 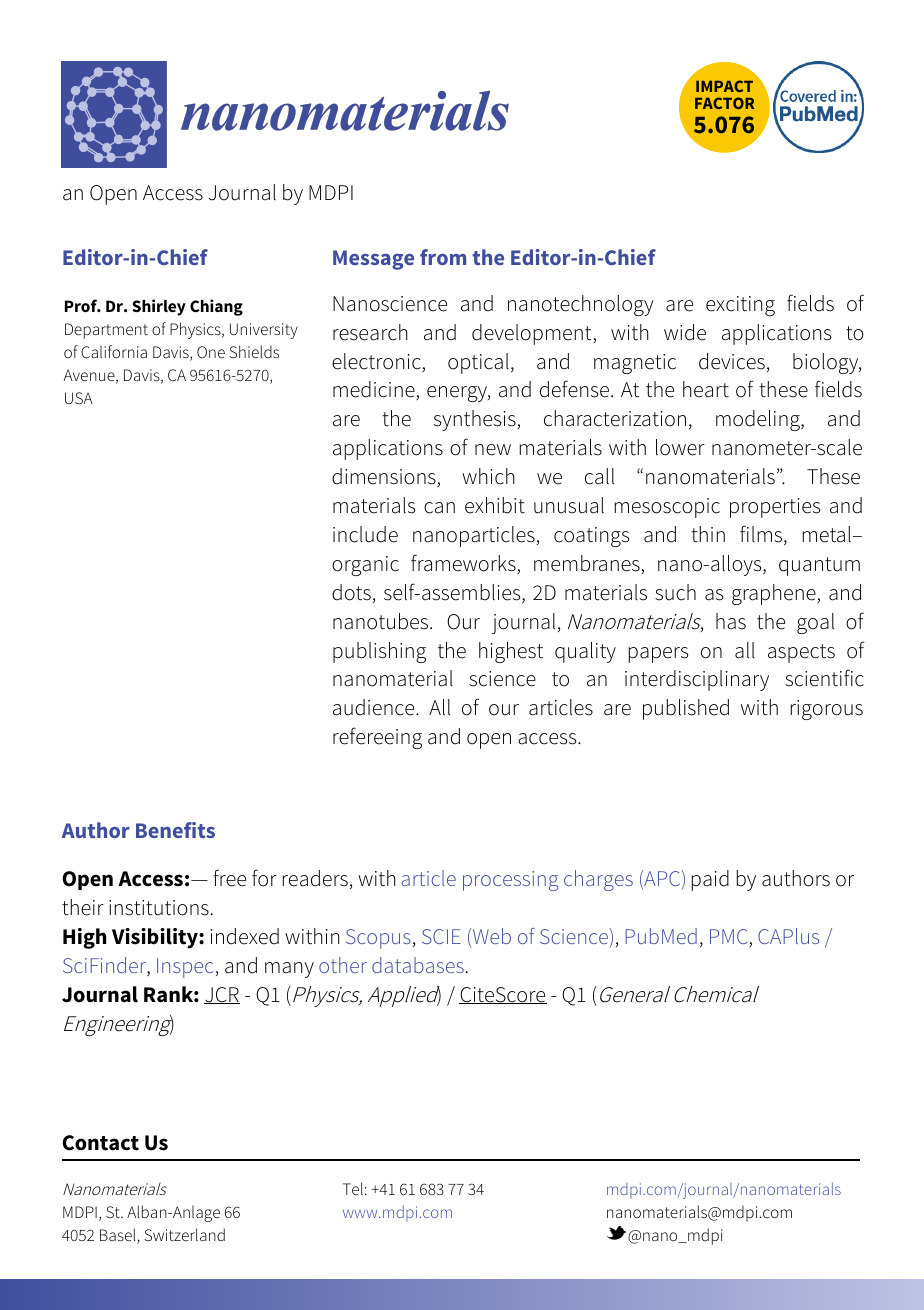 What do you see at coordinates (730, 938) in the document?
I see `PMC` at bounding box center [730, 938].
